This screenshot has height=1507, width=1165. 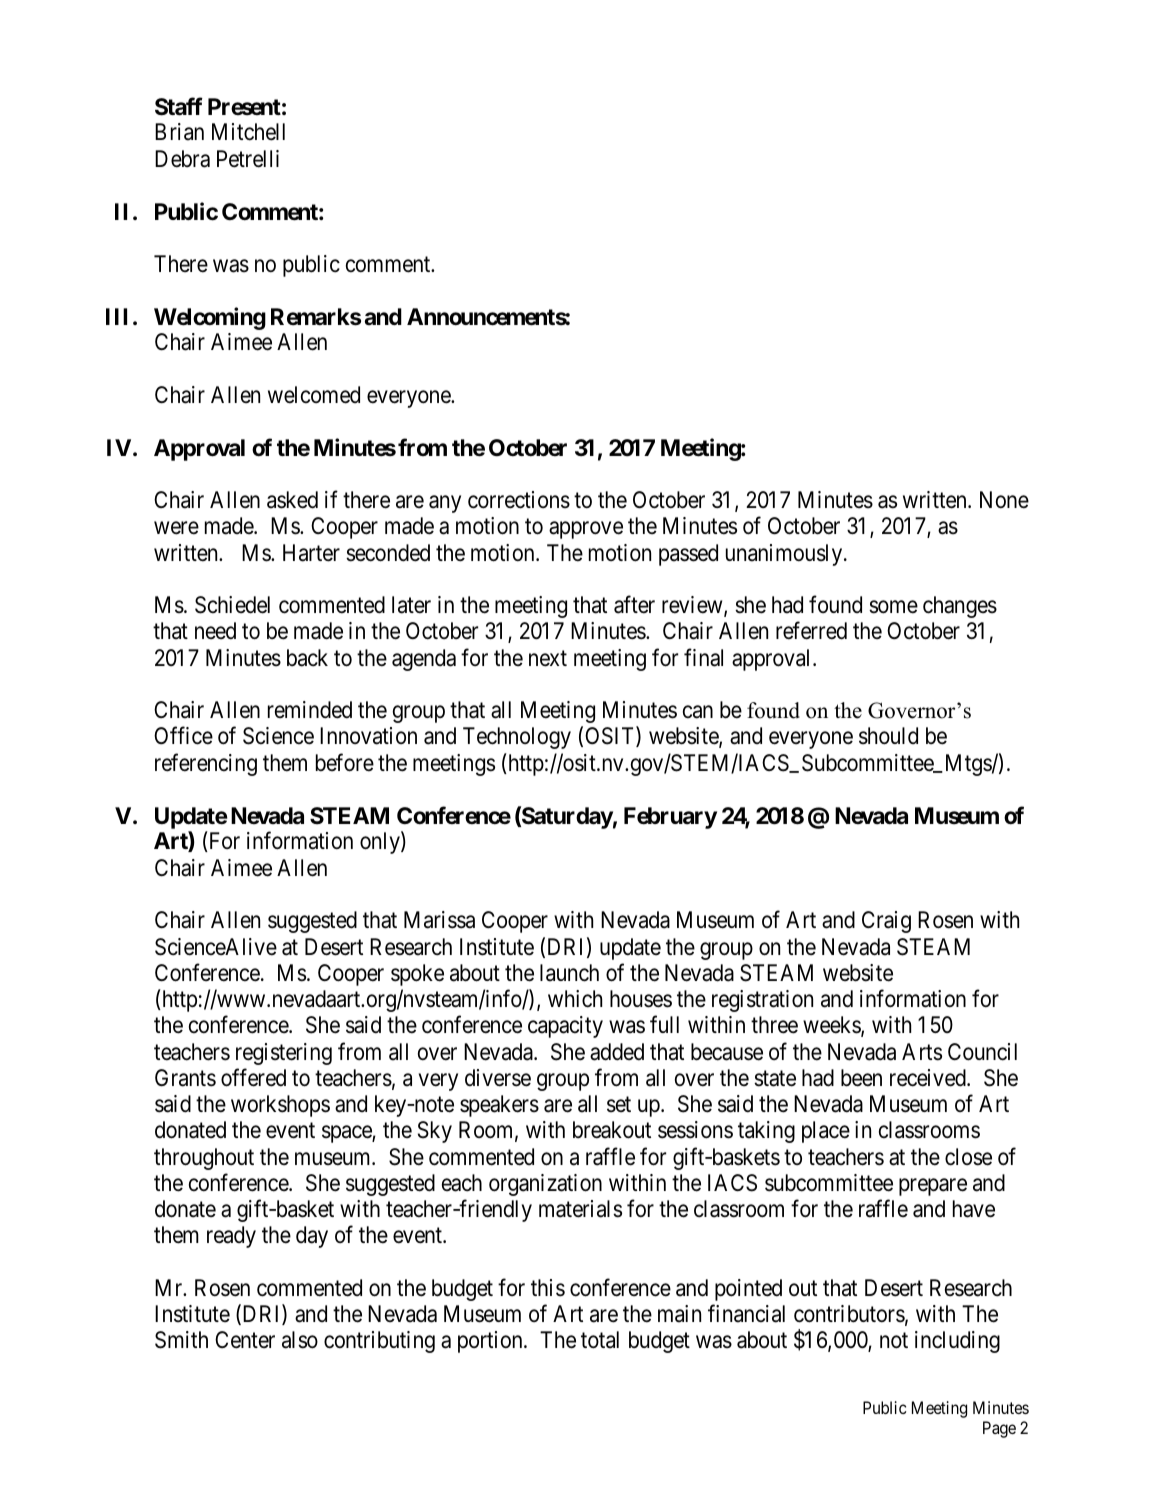 I want to click on total, so click(x=600, y=1340).
